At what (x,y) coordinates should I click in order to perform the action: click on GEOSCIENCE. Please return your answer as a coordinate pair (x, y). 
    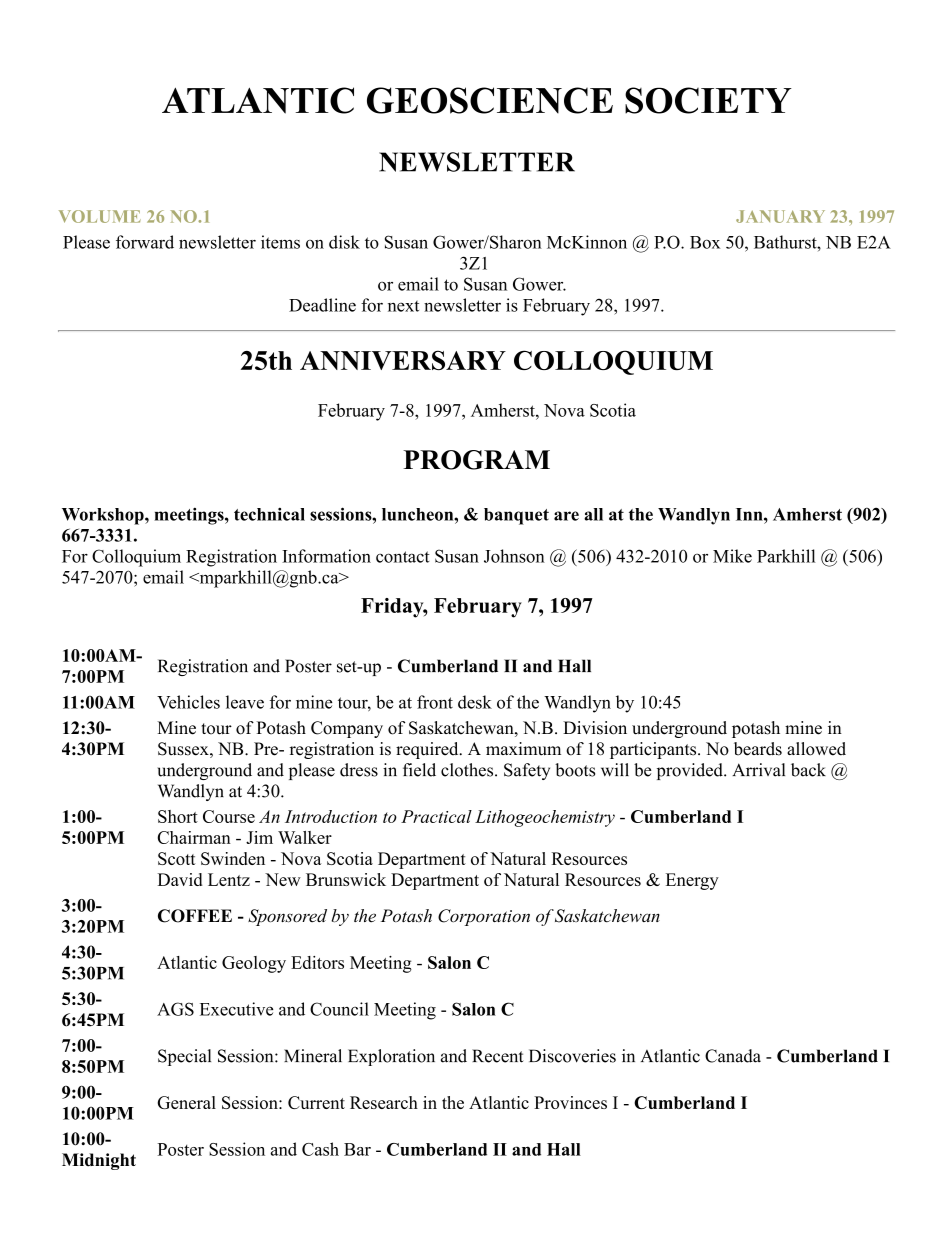
    Looking at the image, I should click on (490, 100).
